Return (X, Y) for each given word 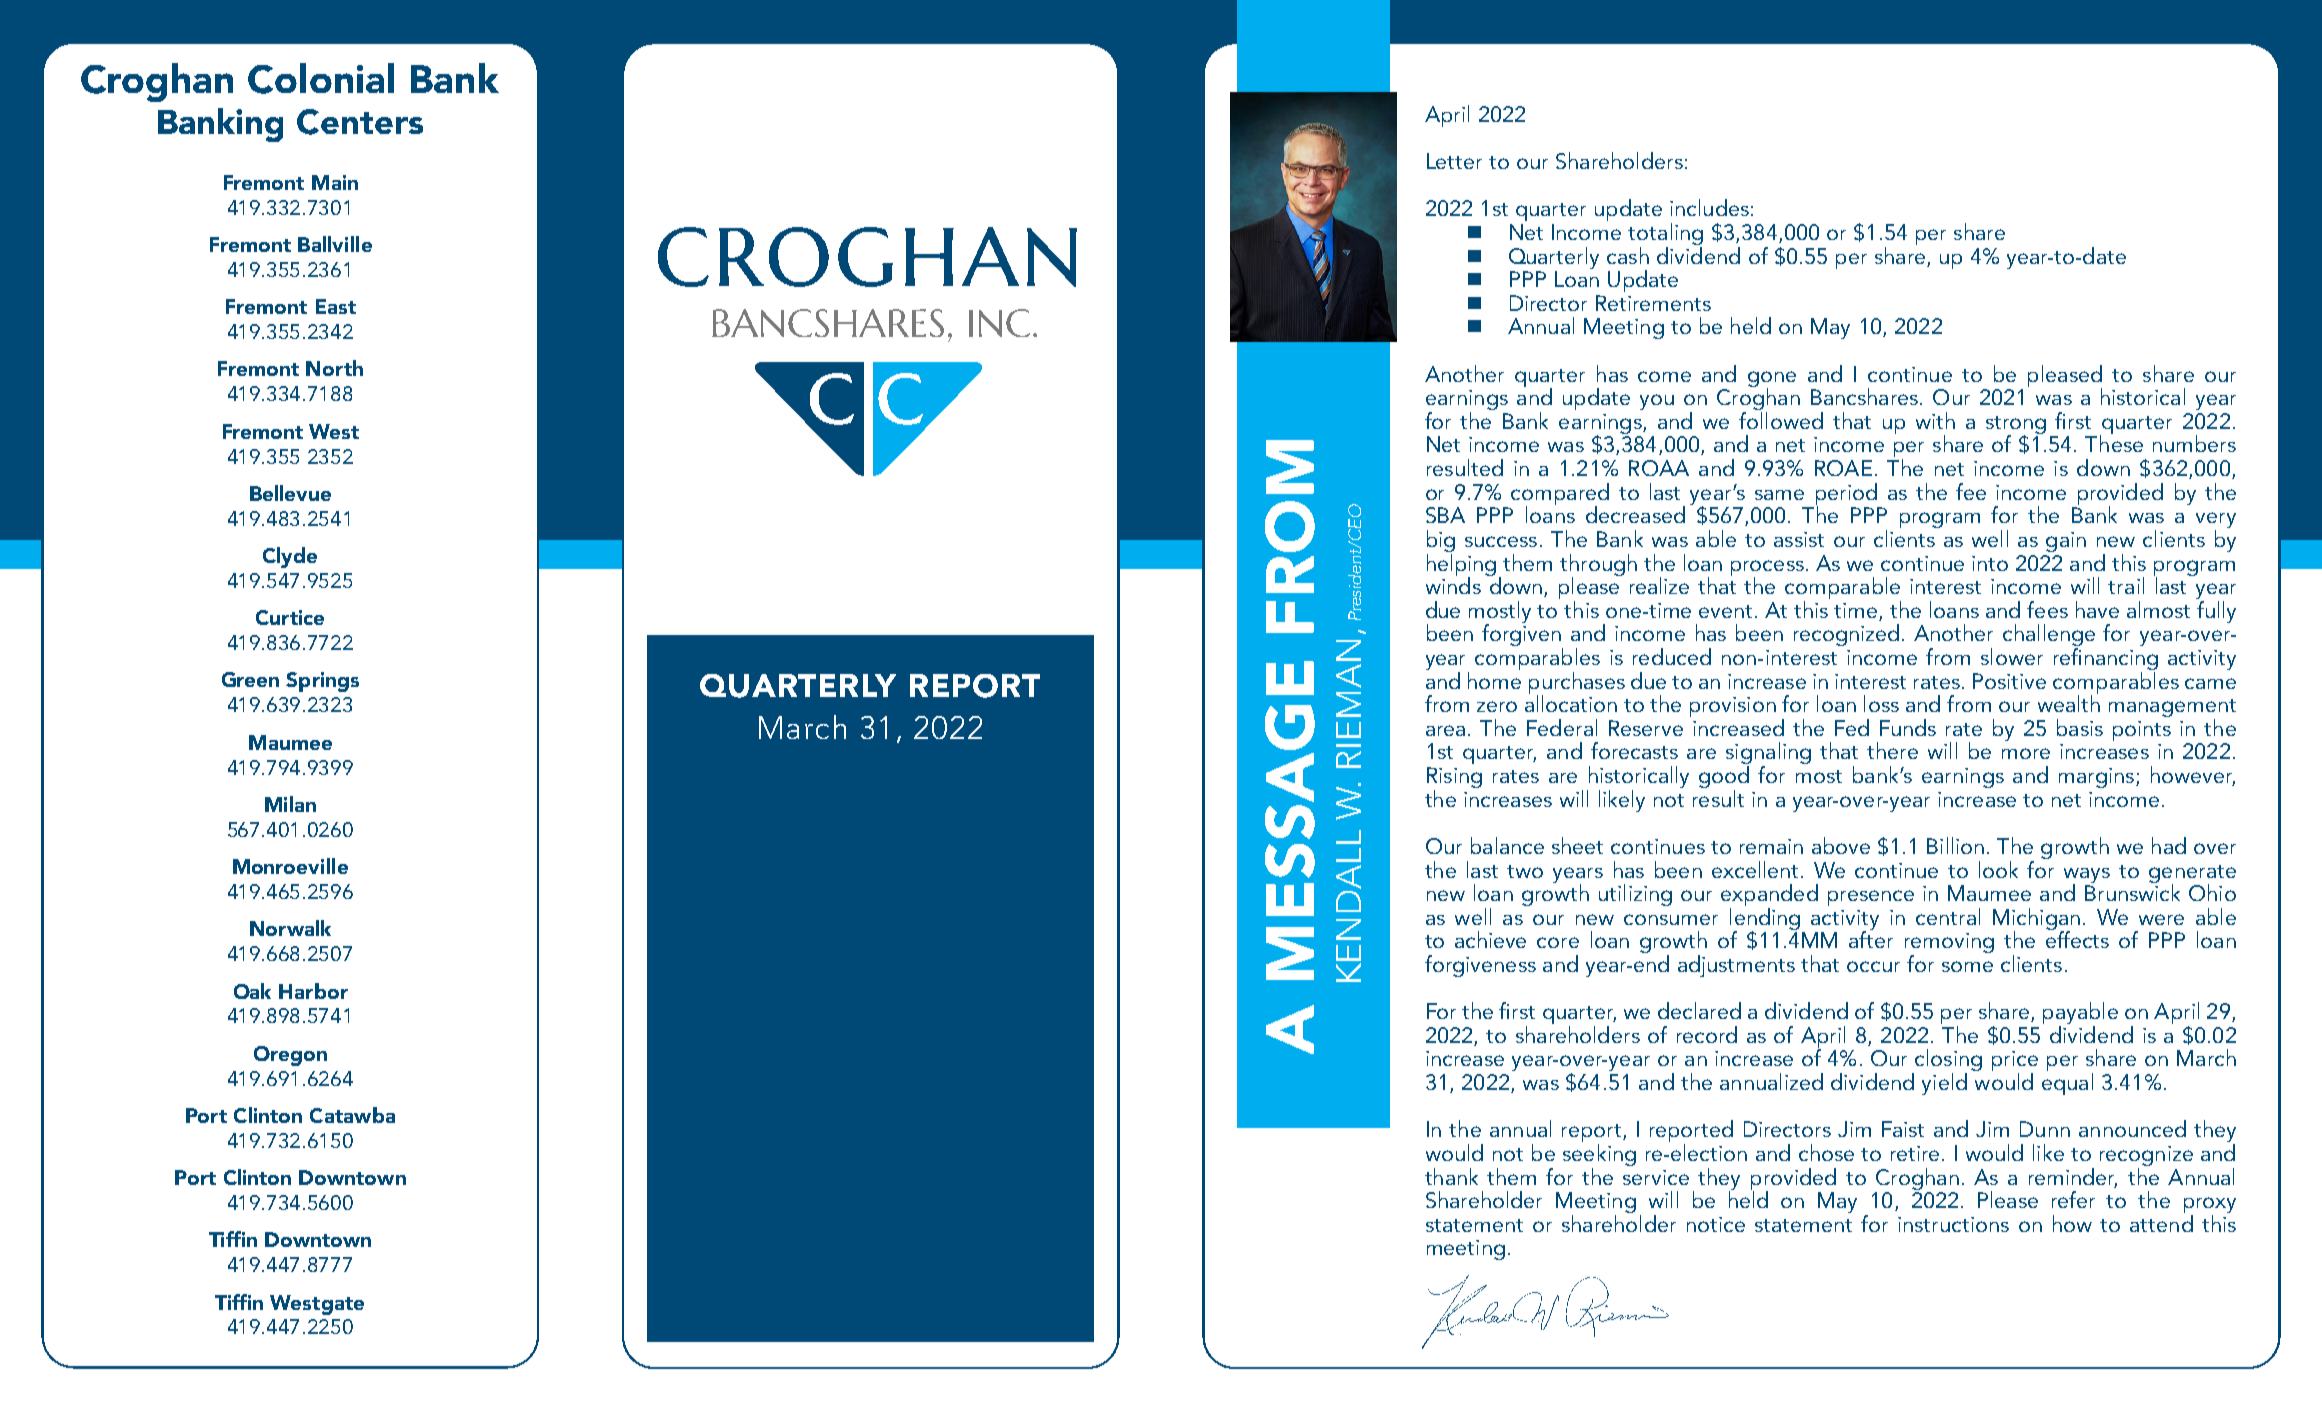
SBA (1445, 515)
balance (1507, 845)
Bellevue (290, 493)
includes (1709, 207)
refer (2073, 1199)
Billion (1955, 845)
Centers (360, 122)
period (1846, 495)
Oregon (290, 1056)
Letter (1454, 161)
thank (1451, 1176)
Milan (290, 804)
